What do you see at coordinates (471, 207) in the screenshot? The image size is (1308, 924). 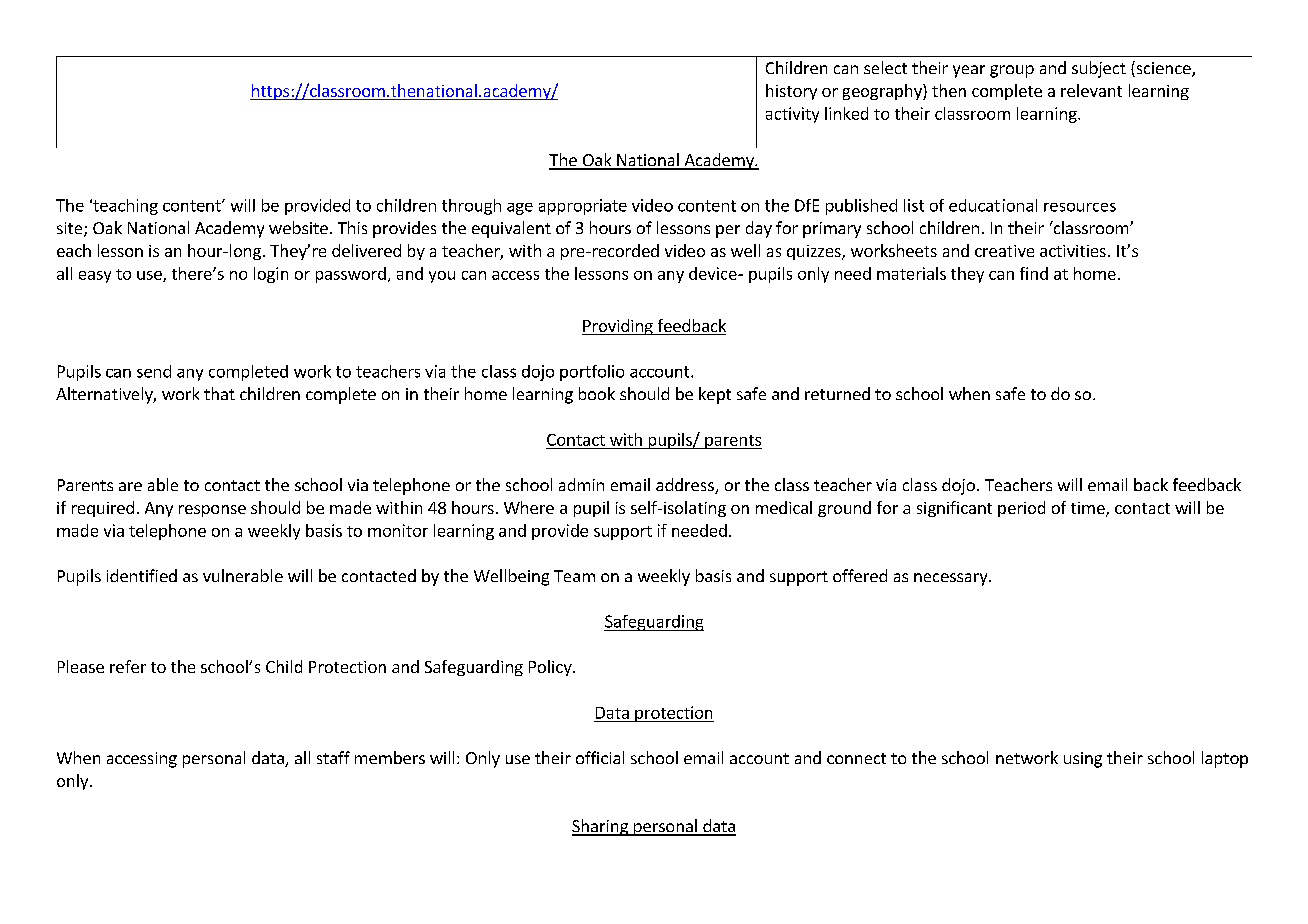 I see `through` at bounding box center [471, 207].
